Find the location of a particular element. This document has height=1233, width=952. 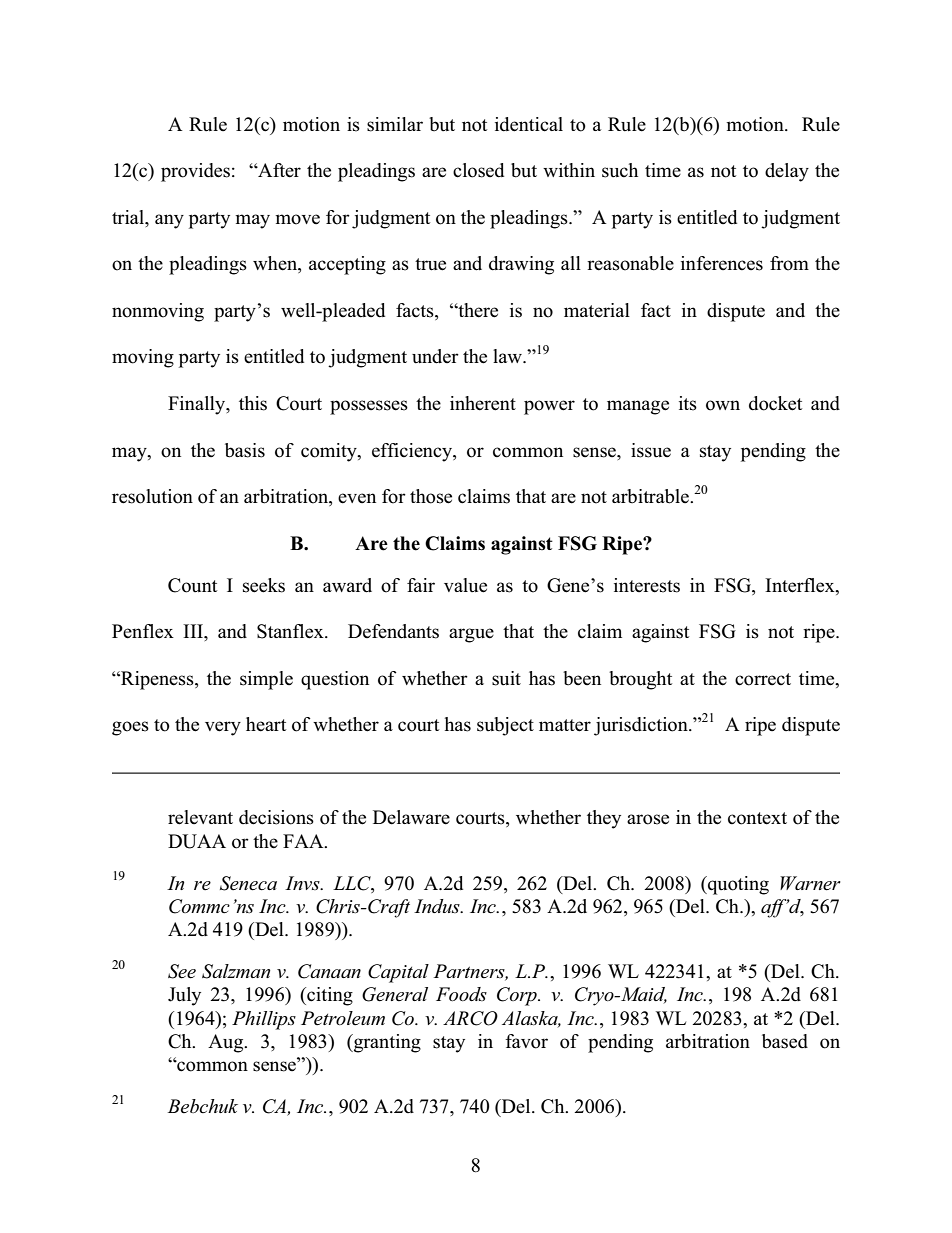

provides is located at coordinates (195, 172).
